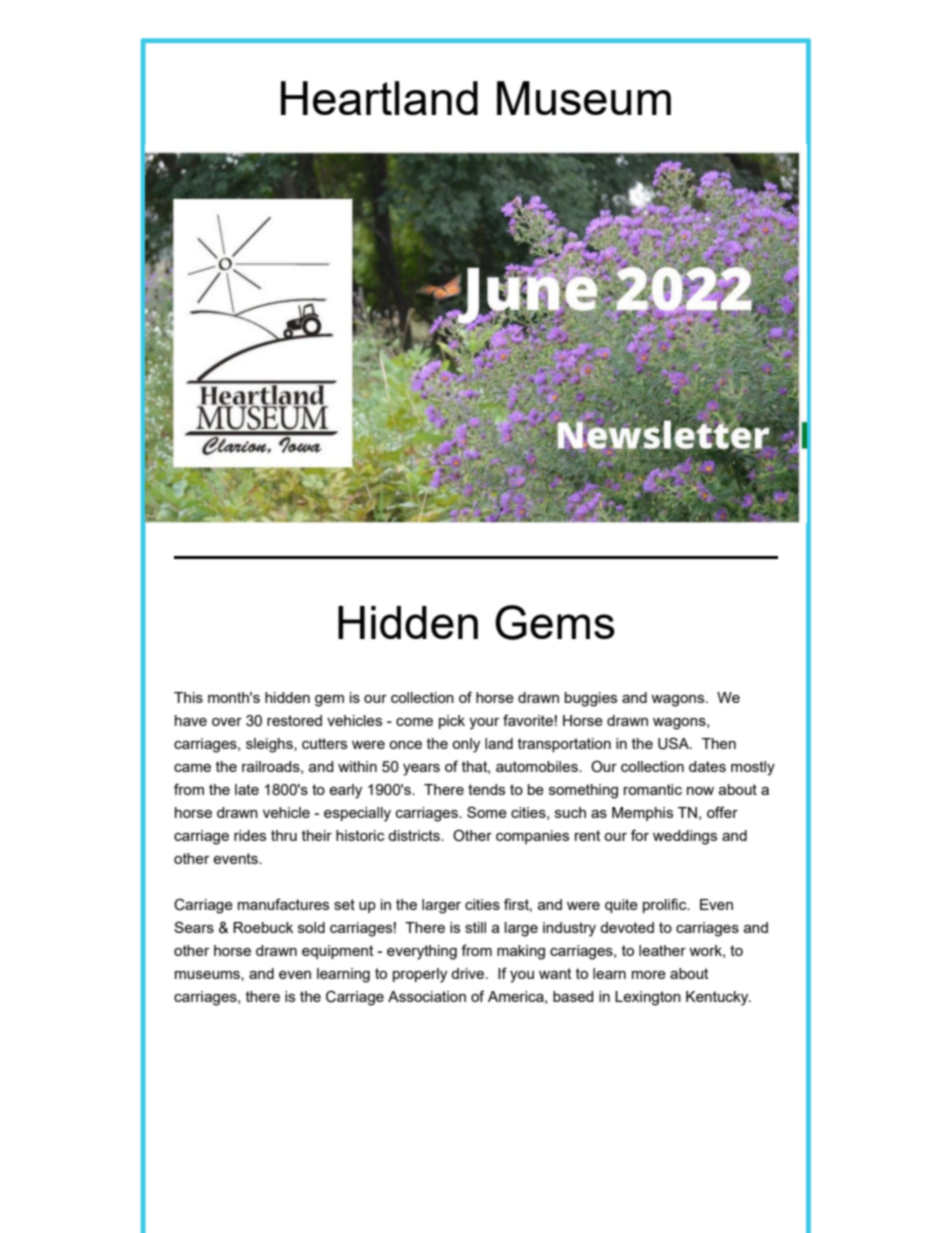 The width and height of the screenshot is (952, 1233). What do you see at coordinates (591, 699) in the screenshot?
I see `buggies` at bounding box center [591, 699].
